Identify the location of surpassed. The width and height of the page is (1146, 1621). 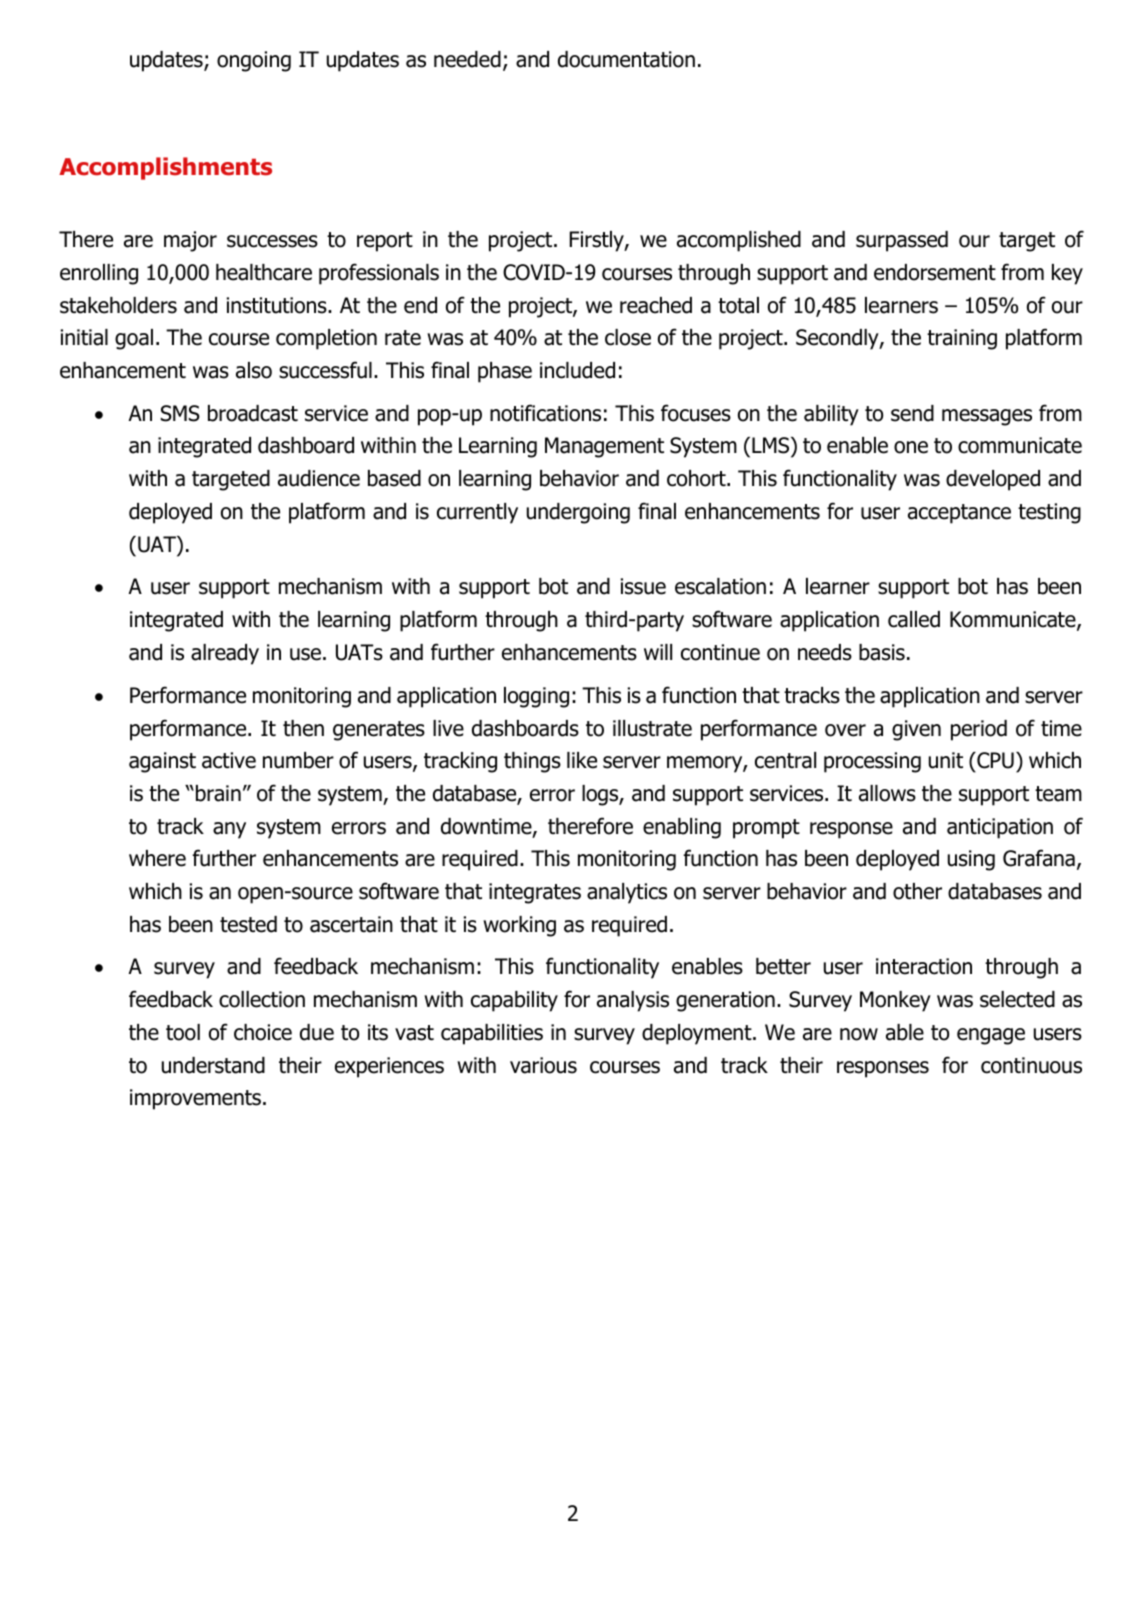
(902, 241).
